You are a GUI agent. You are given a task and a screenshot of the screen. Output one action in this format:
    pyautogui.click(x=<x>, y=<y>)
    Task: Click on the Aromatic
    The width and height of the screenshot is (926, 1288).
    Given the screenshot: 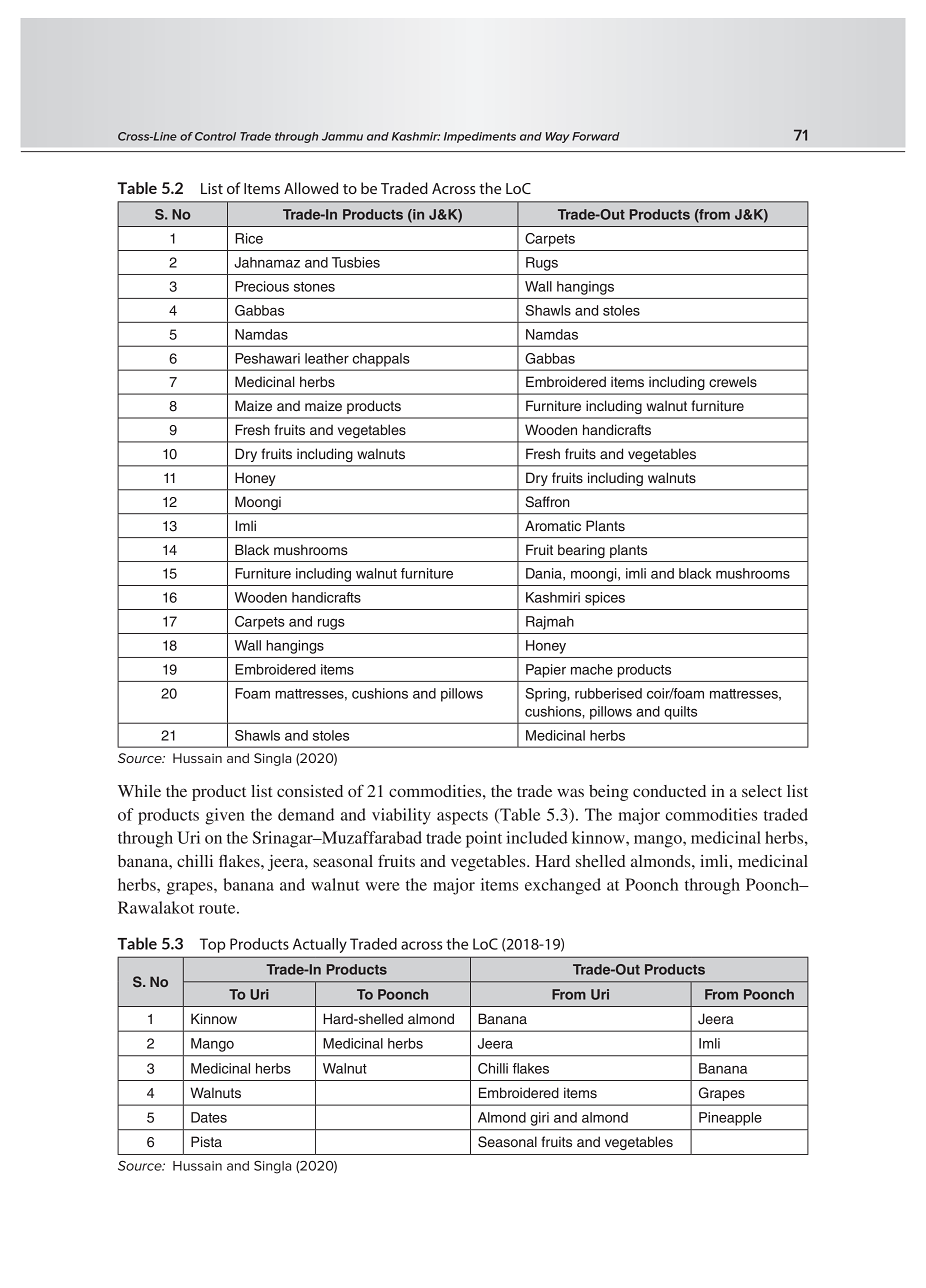 What is the action you would take?
    pyautogui.click(x=553, y=525)
